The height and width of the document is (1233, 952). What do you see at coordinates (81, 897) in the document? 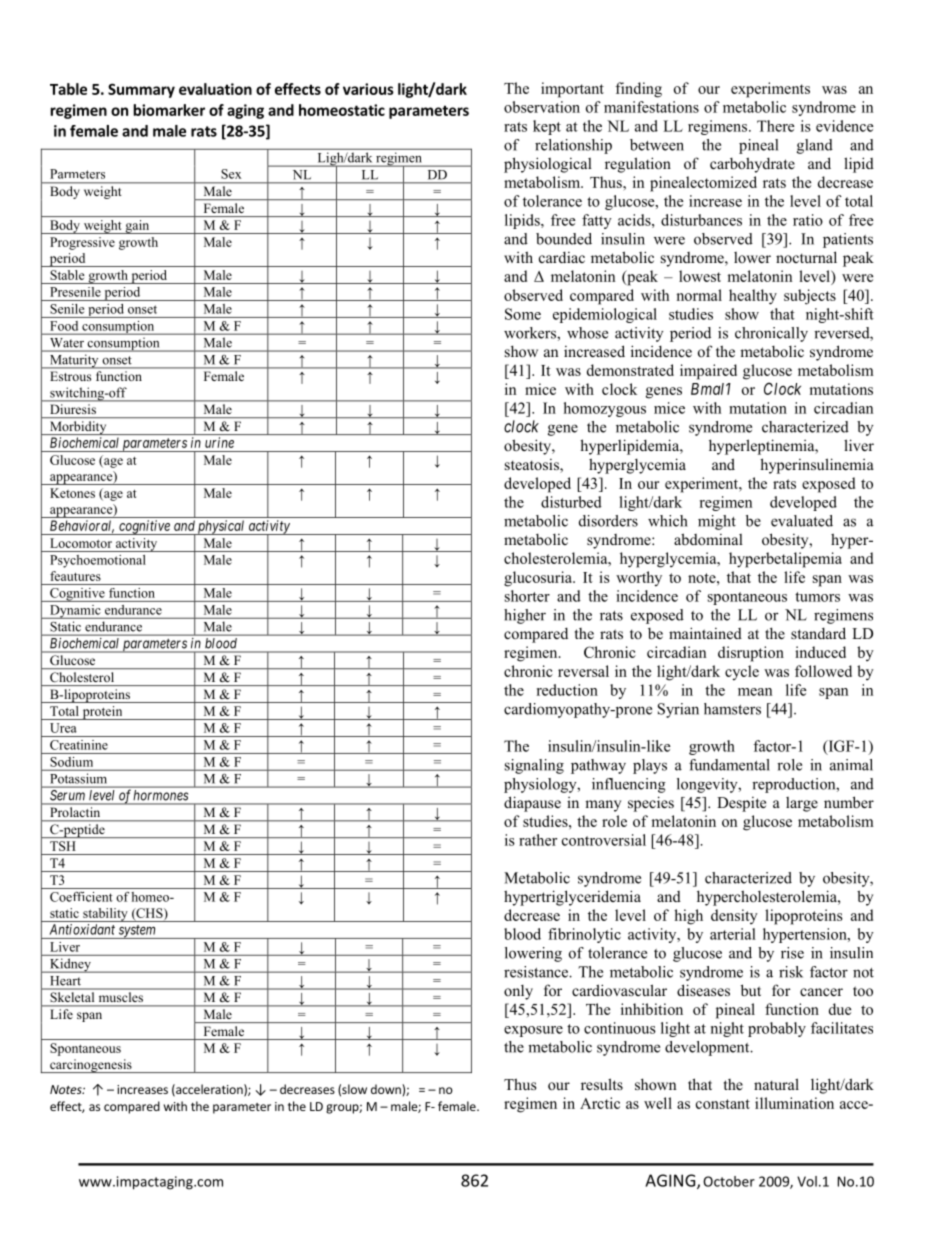
I see `Coefficient` at bounding box center [81, 897].
